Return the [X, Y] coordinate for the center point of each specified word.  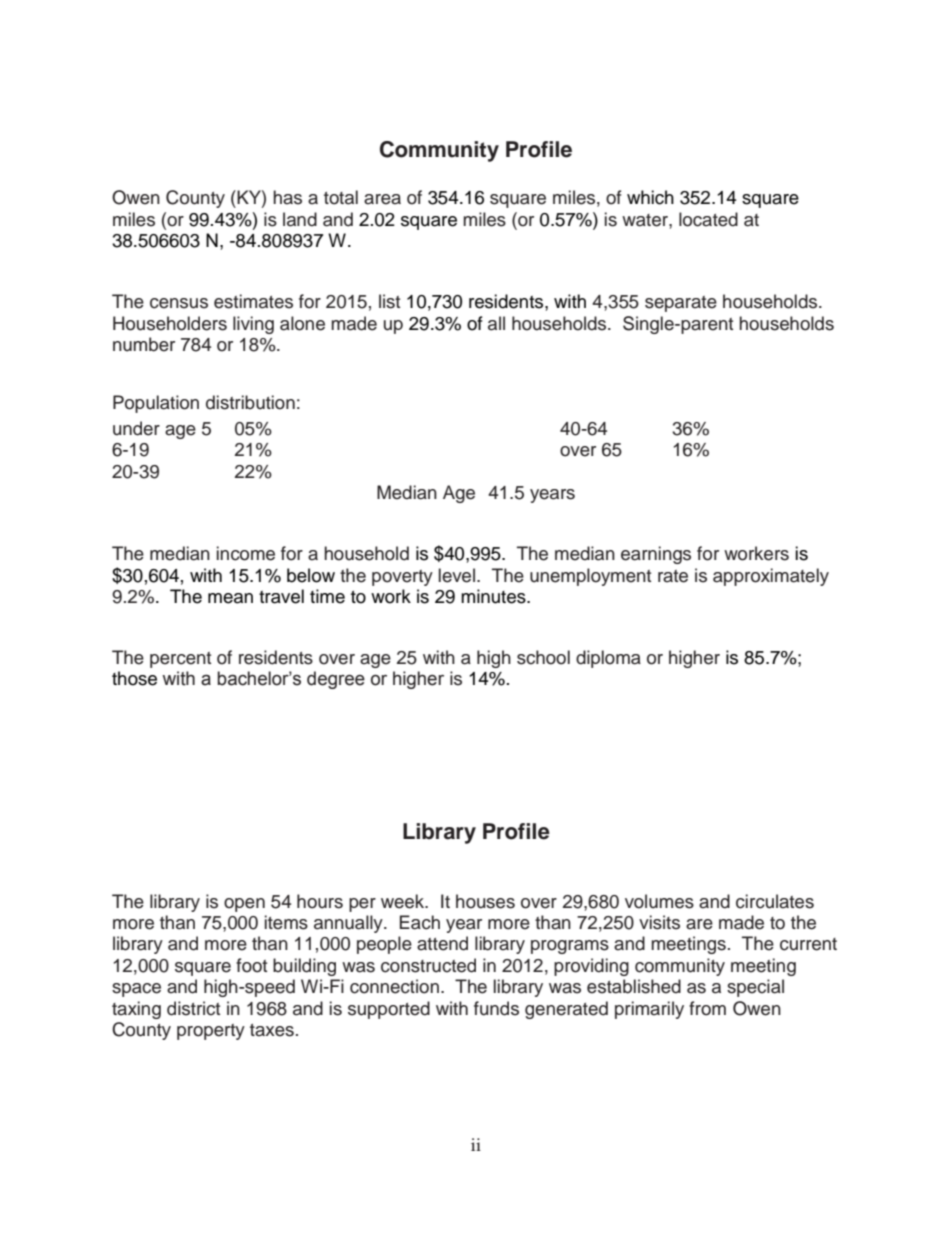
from [707, 1008]
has [287, 197]
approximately [771, 577]
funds [496, 1008]
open [244, 905]
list [389, 301]
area [382, 199]
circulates [775, 901]
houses [485, 901]
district [193, 1008]
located [708, 219]
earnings [656, 555]
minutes [494, 596]
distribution [250, 402]
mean [230, 598]
